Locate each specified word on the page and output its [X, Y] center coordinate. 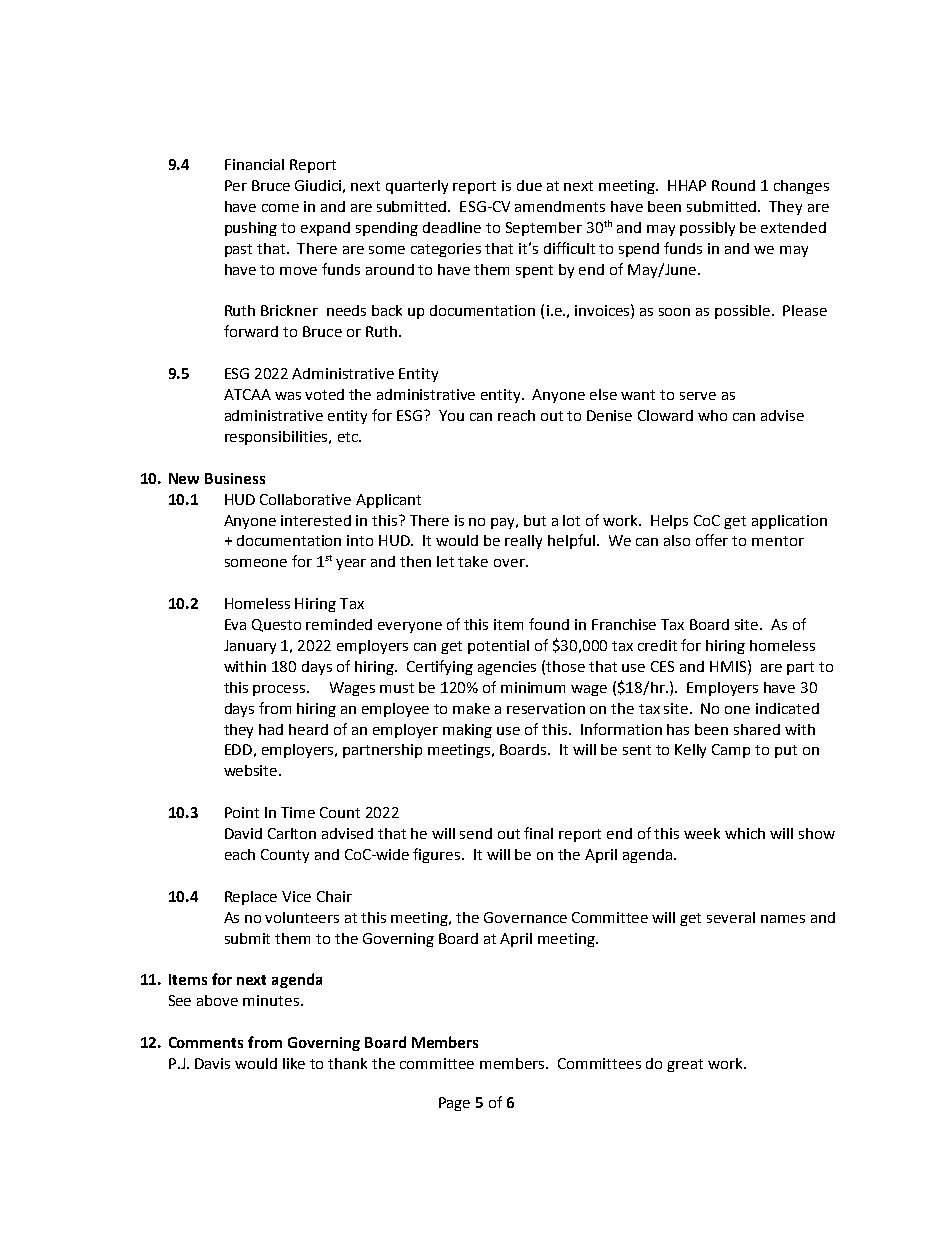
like [294, 1063]
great [685, 1065]
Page [454, 1104]
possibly [707, 229]
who [712, 415]
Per [236, 185]
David [243, 833]
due [529, 185]
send [476, 833]
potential [498, 647]
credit [657, 645]
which [745, 833]
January [250, 647]
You [451, 415]
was [288, 396]
